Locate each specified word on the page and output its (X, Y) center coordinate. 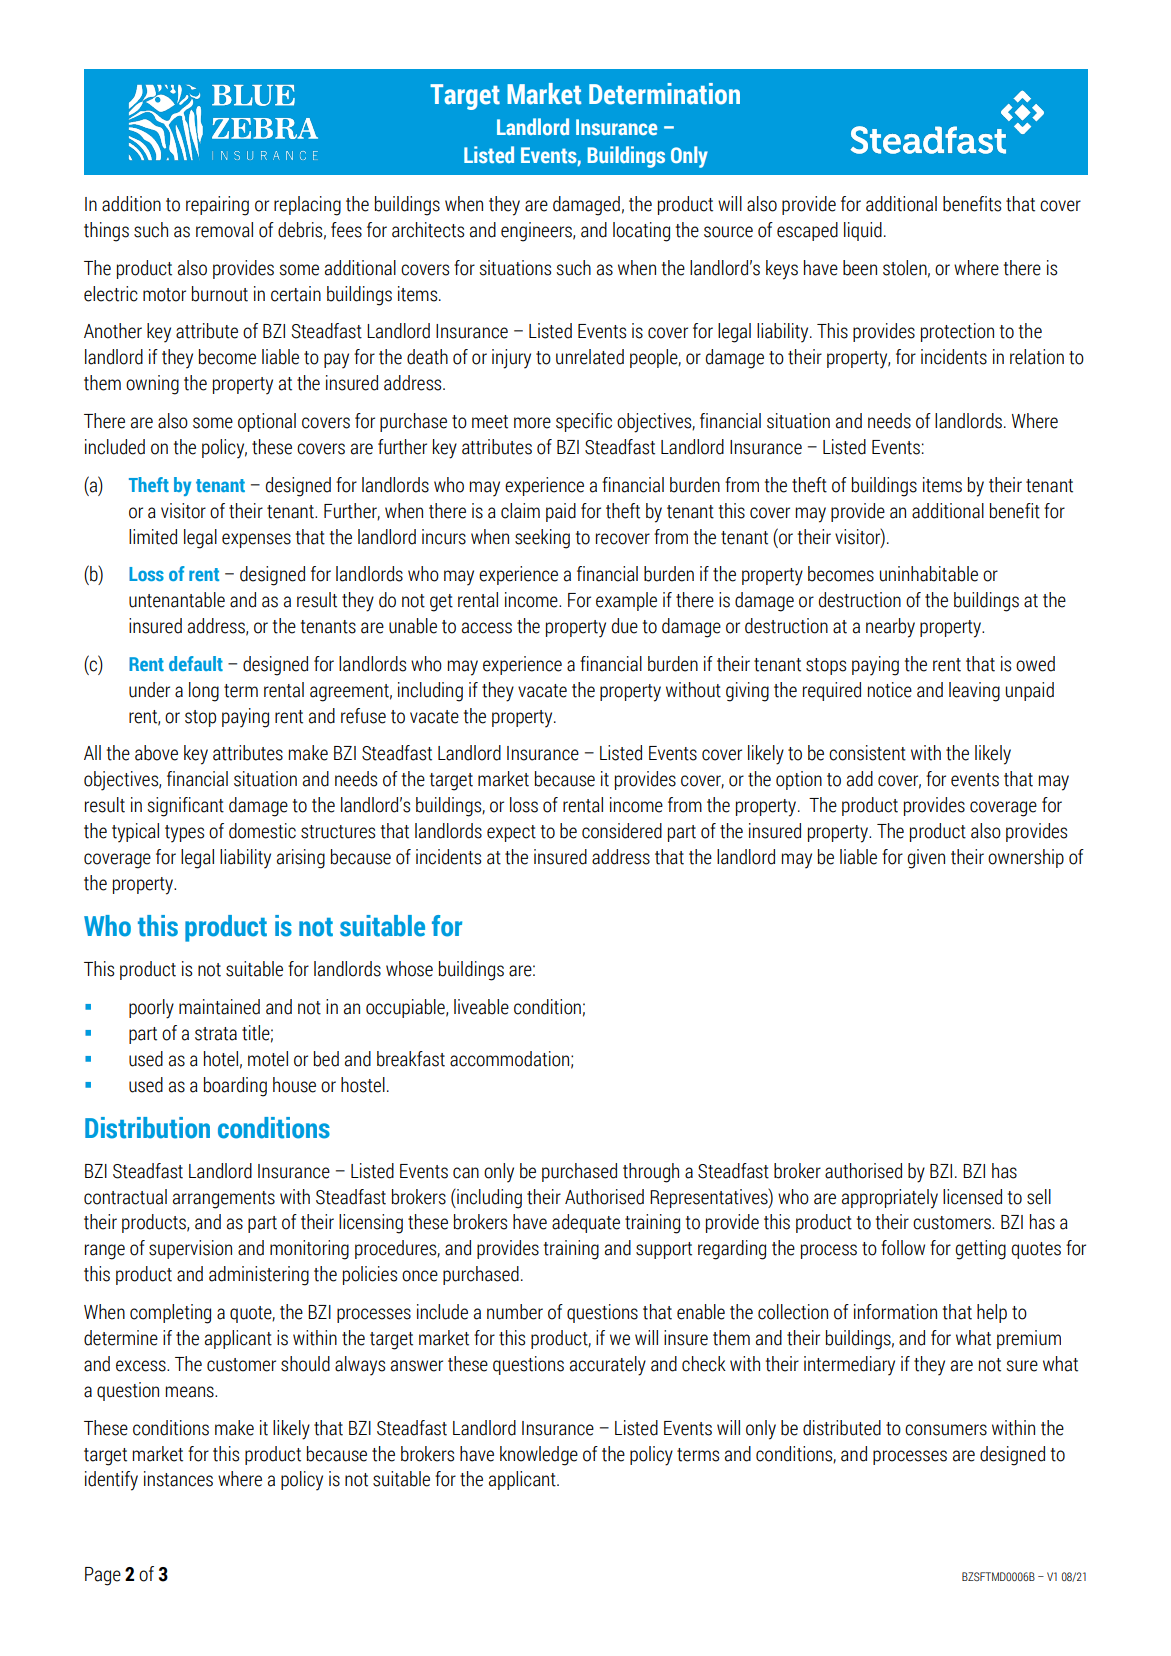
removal (224, 230)
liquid (863, 231)
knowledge (539, 1456)
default (196, 663)
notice (890, 690)
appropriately (890, 1199)
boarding (235, 1087)
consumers (946, 1430)
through (651, 1173)
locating (641, 232)
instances (178, 1479)
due (625, 626)
